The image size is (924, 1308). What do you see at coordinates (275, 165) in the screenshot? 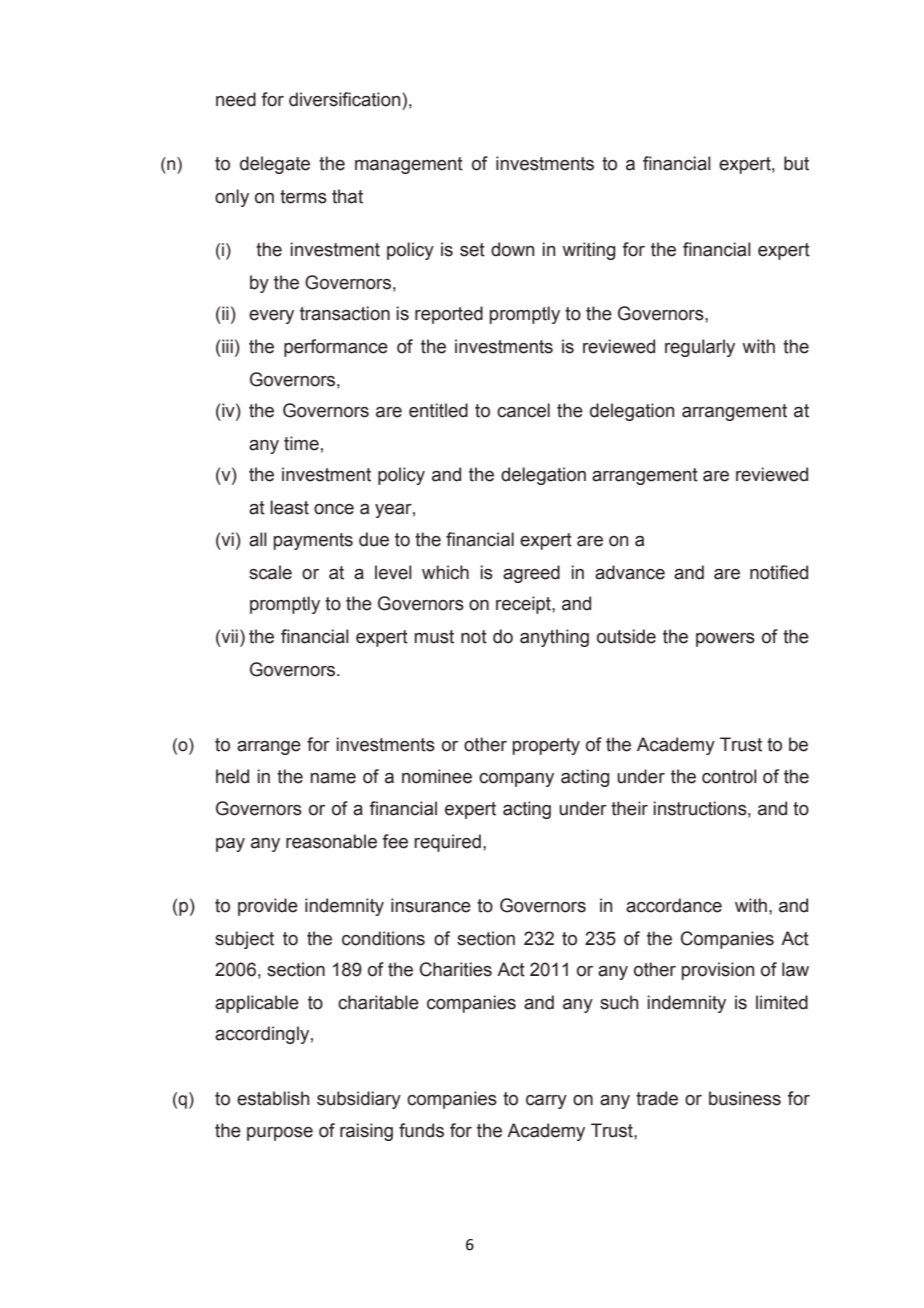
I see `delegate` at bounding box center [275, 165].
